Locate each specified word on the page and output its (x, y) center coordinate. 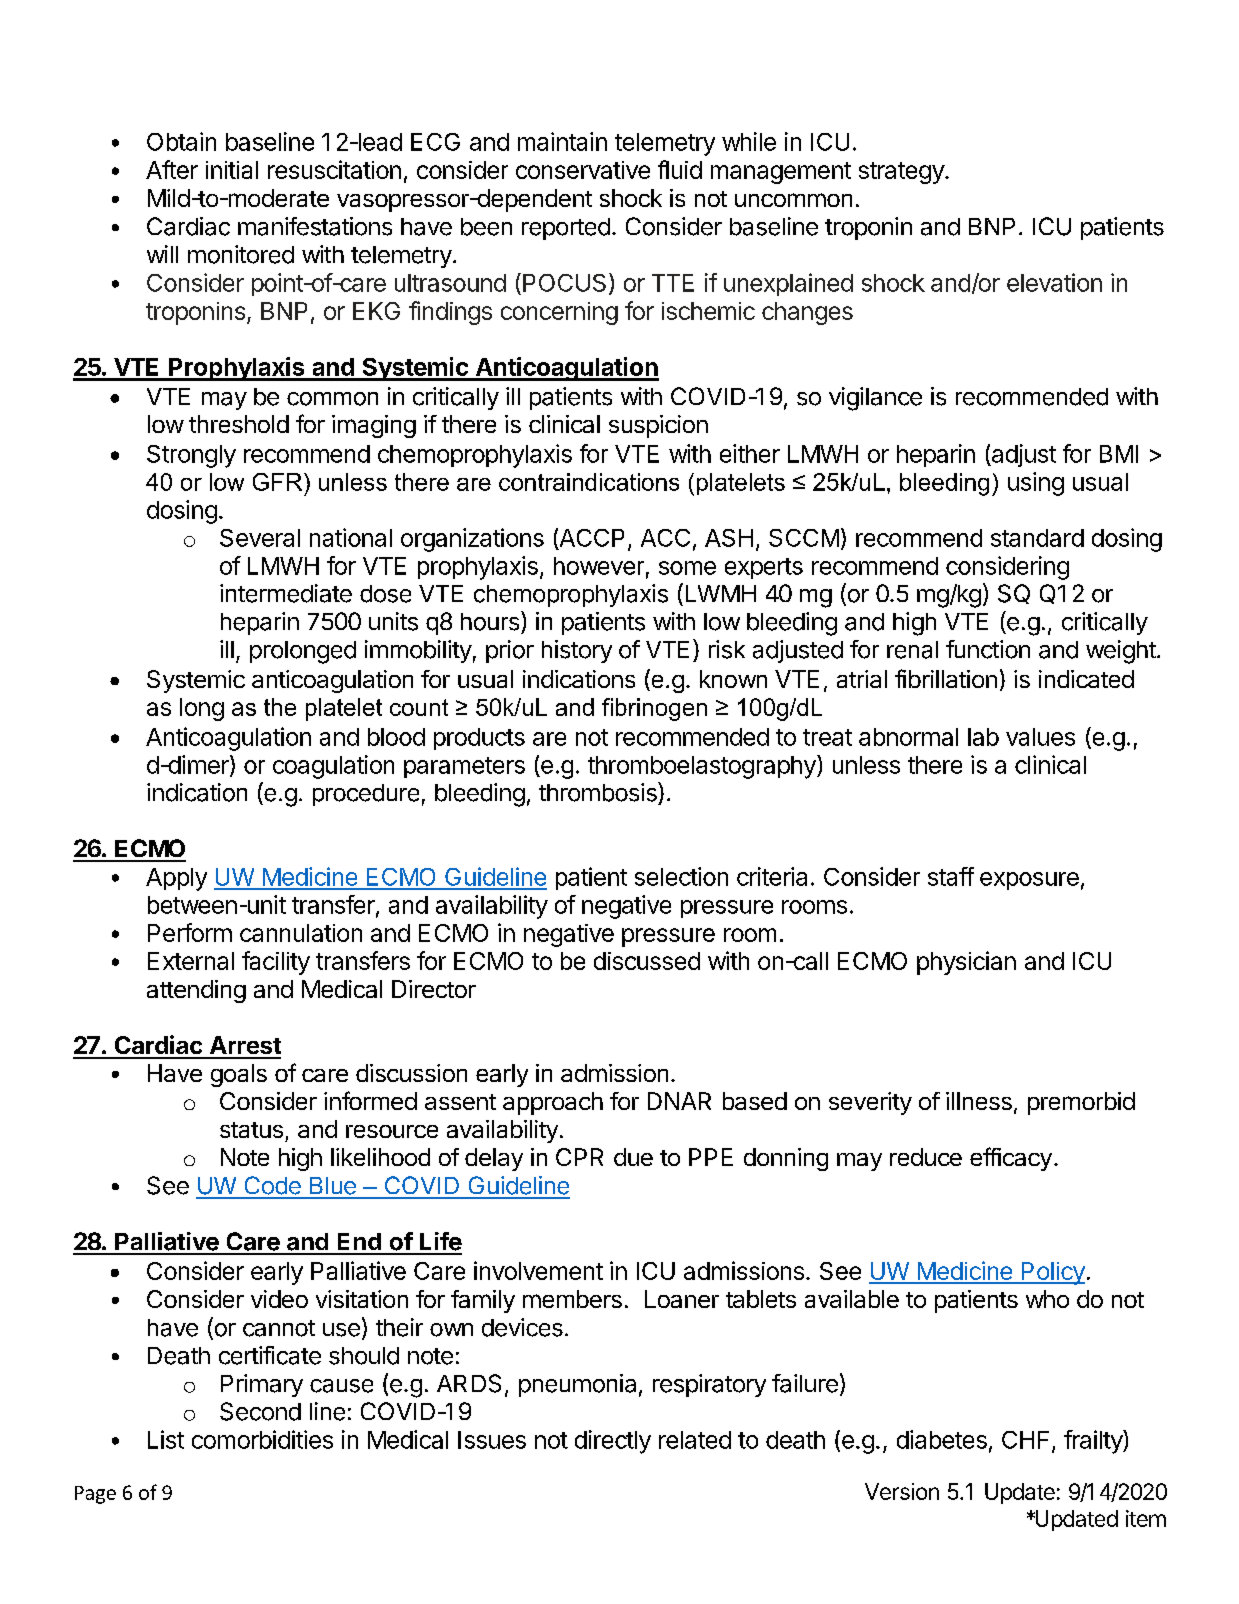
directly (613, 1442)
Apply (176, 879)
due (633, 1157)
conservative (583, 170)
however (599, 566)
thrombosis (599, 792)
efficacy (1011, 1159)
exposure (1029, 881)
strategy (902, 173)
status (251, 1130)
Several (260, 538)
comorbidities (262, 1439)
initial (232, 170)
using (1036, 484)
